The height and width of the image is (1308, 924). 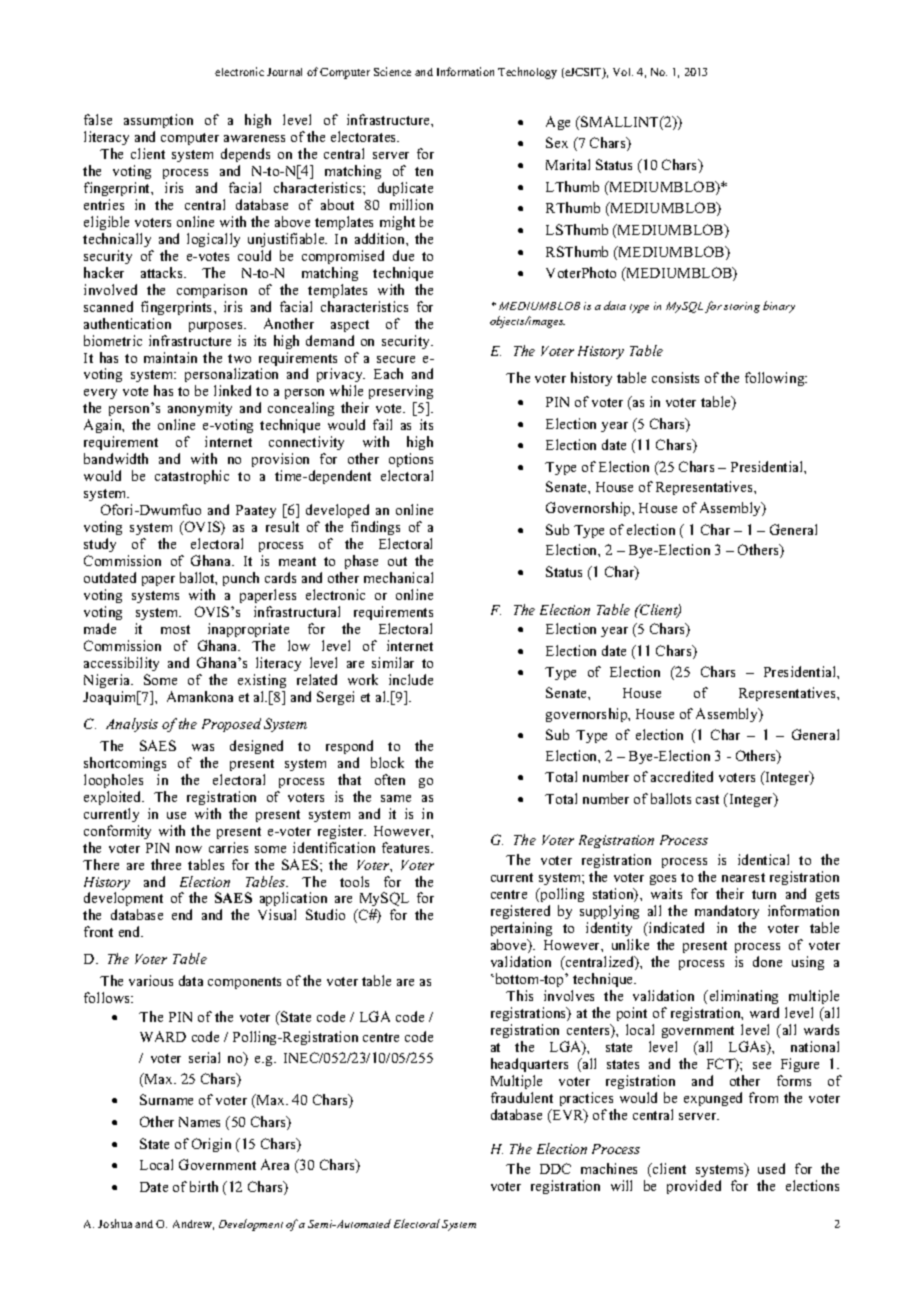 What do you see at coordinates (568, 164) in the image?
I see `Marital` at bounding box center [568, 164].
